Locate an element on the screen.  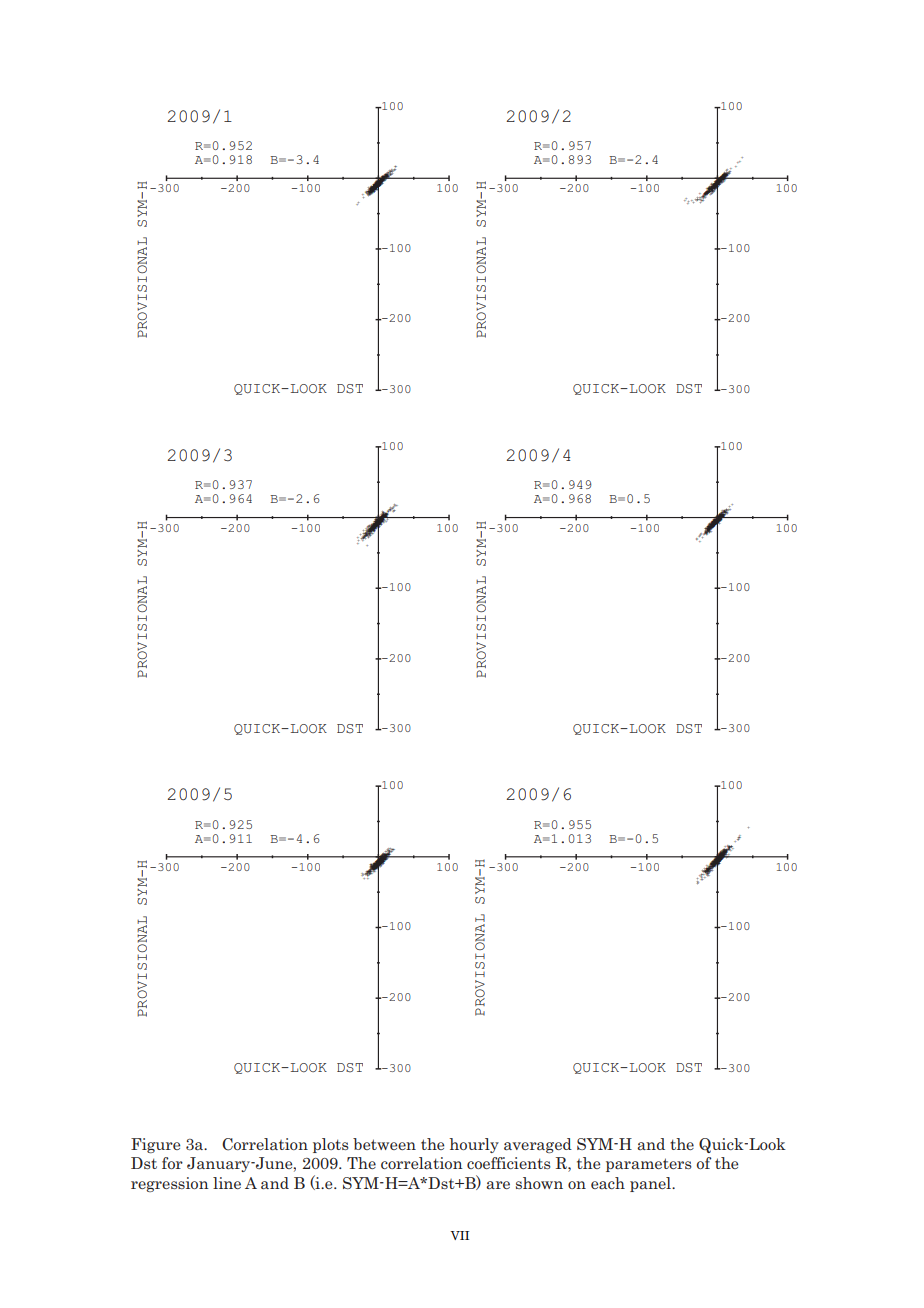
between is located at coordinates (384, 1144).
